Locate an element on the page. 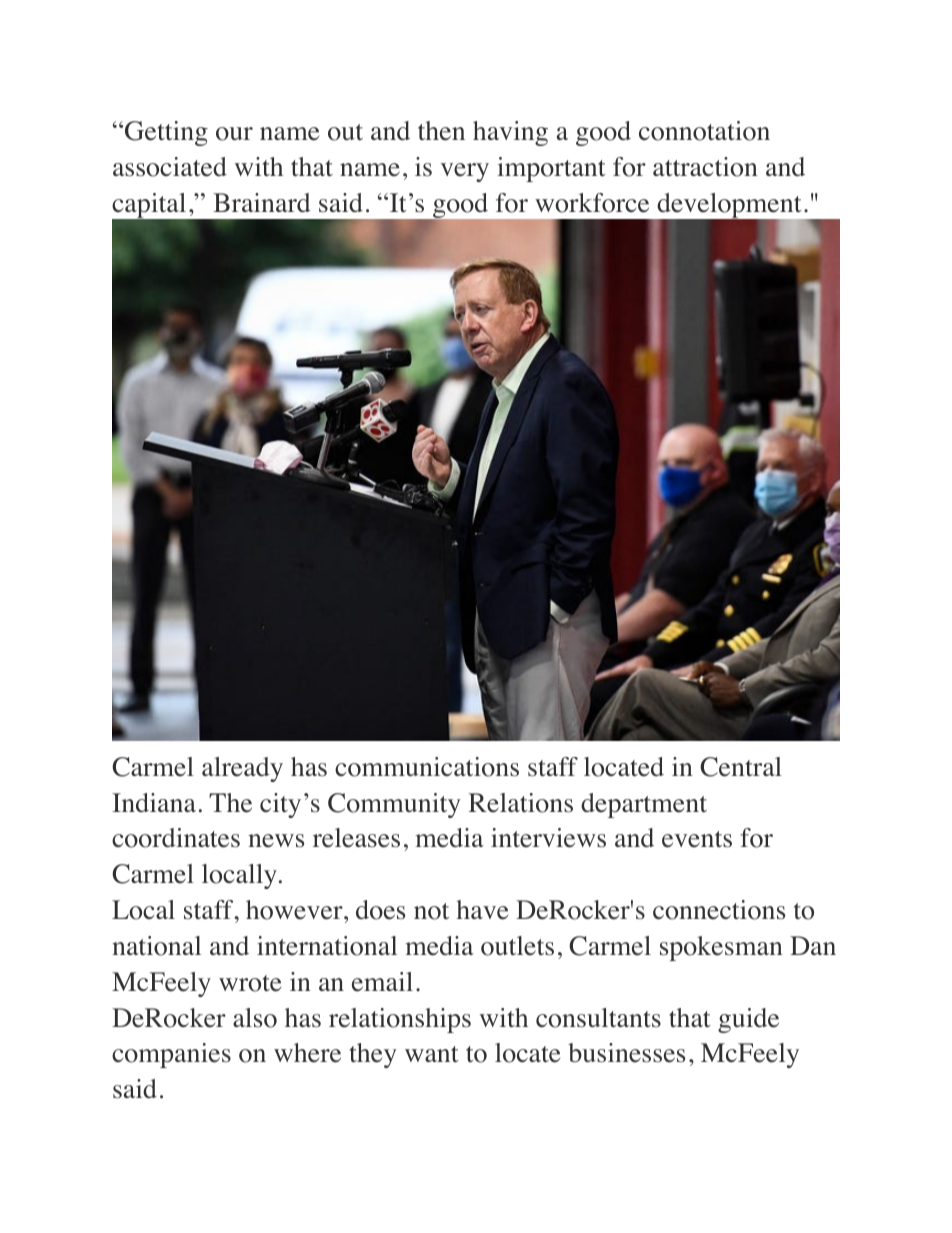 This document has width=952, height=1233. guide is located at coordinates (748, 1020).
